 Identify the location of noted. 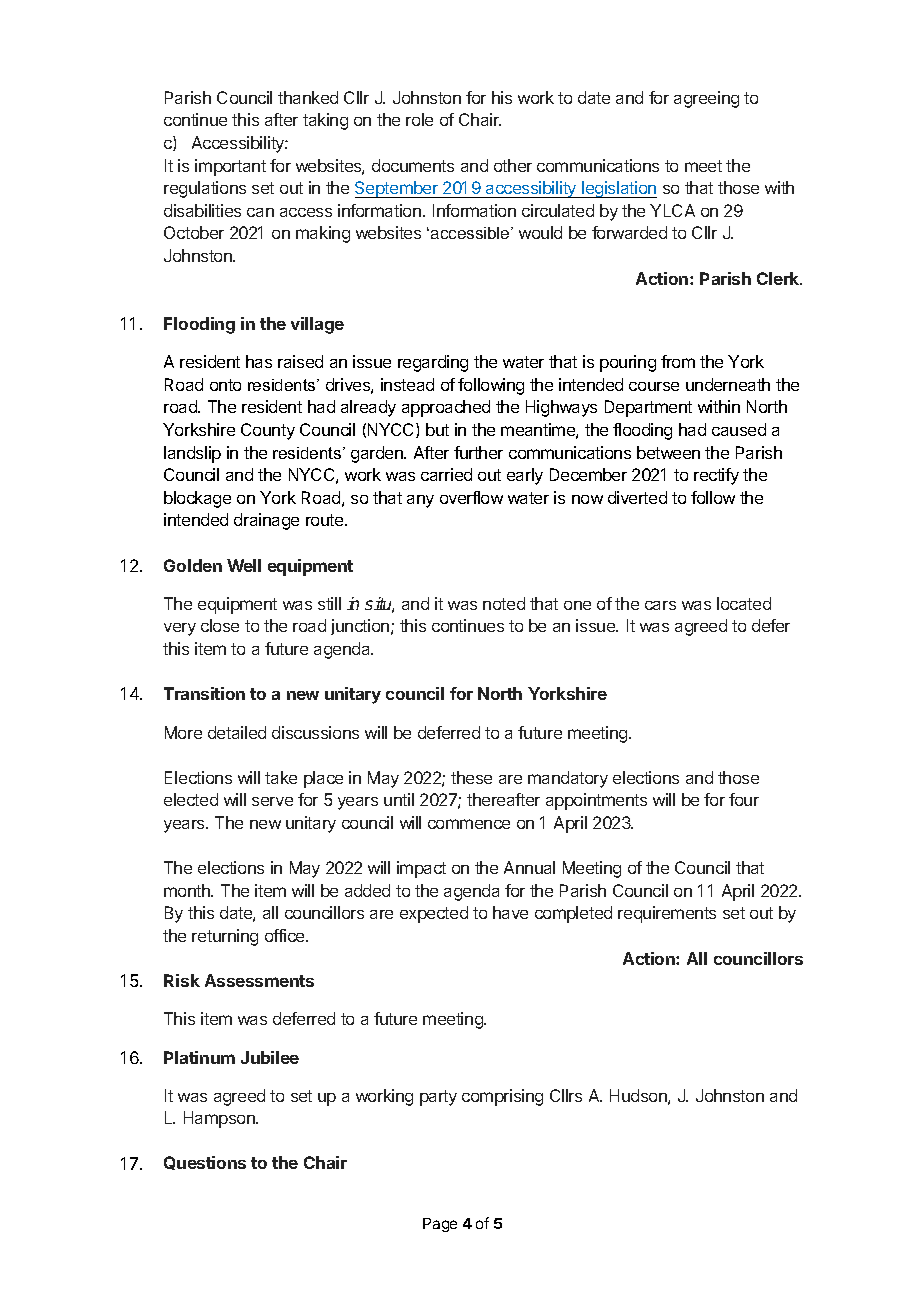
(504, 603).
